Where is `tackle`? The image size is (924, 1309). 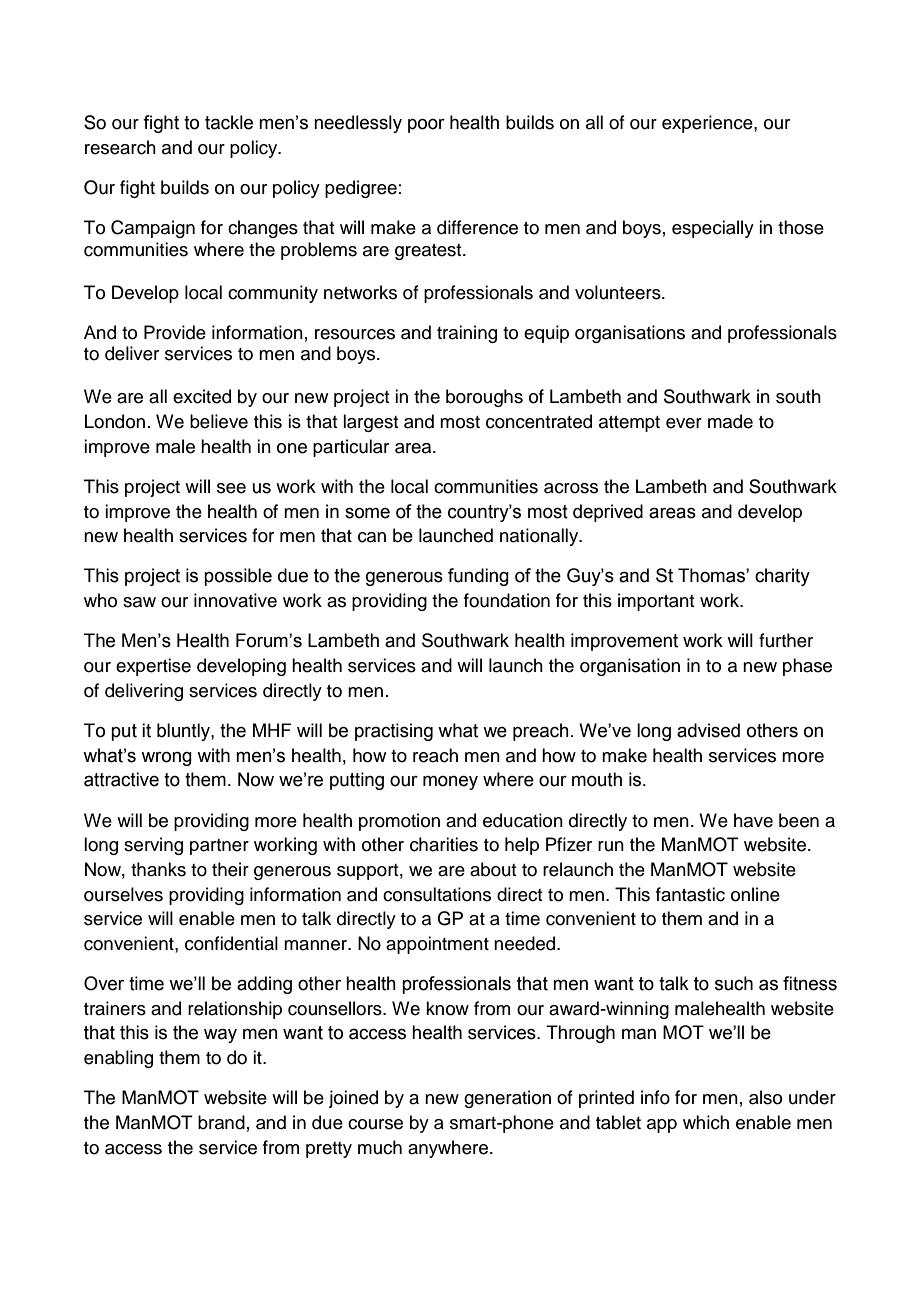
tackle is located at coordinates (229, 122).
